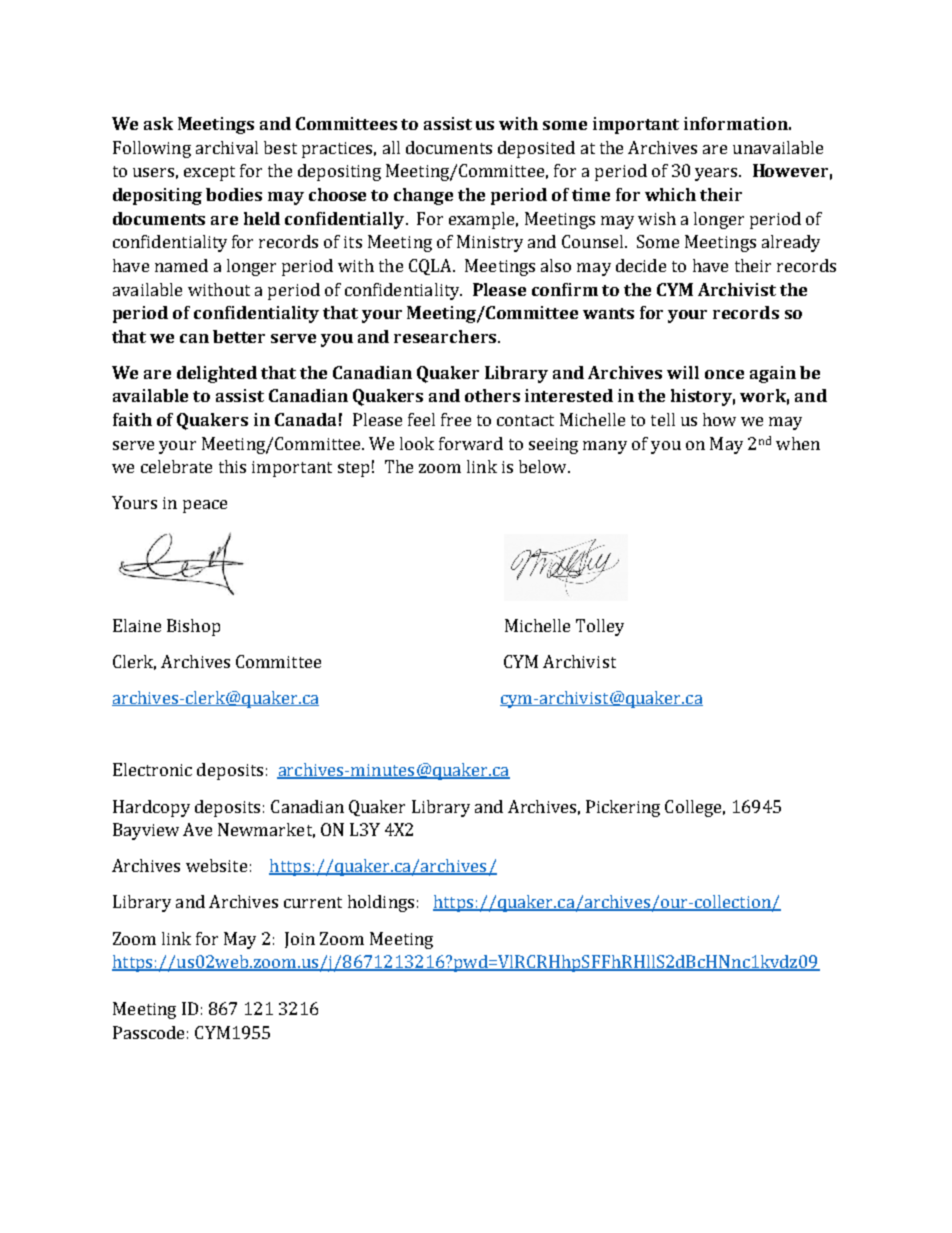  I want to click on Tolley, so click(600, 627).
